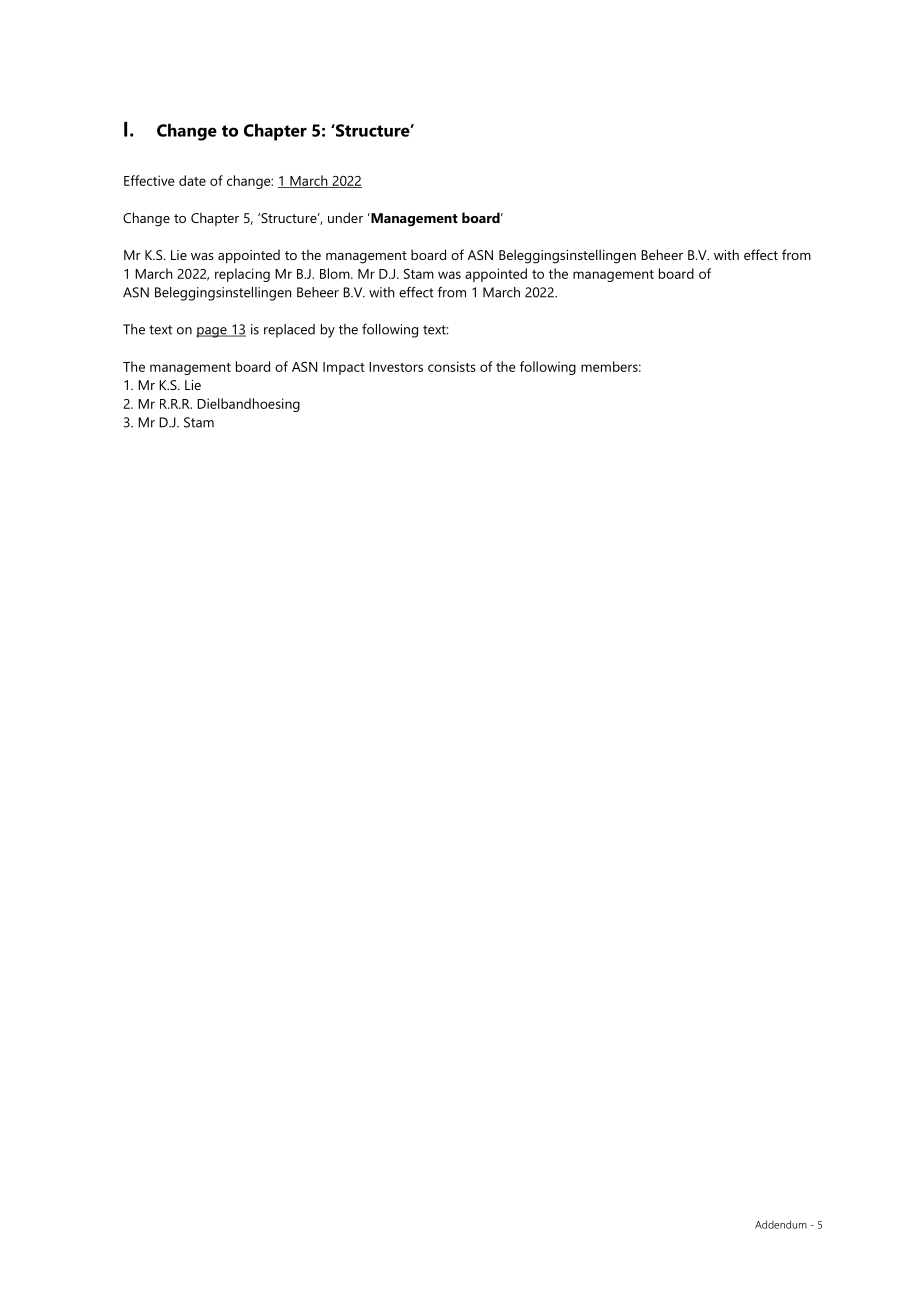 The width and height of the screenshot is (924, 1307). What do you see at coordinates (242, 275) in the screenshot?
I see `replacing` at bounding box center [242, 275].
